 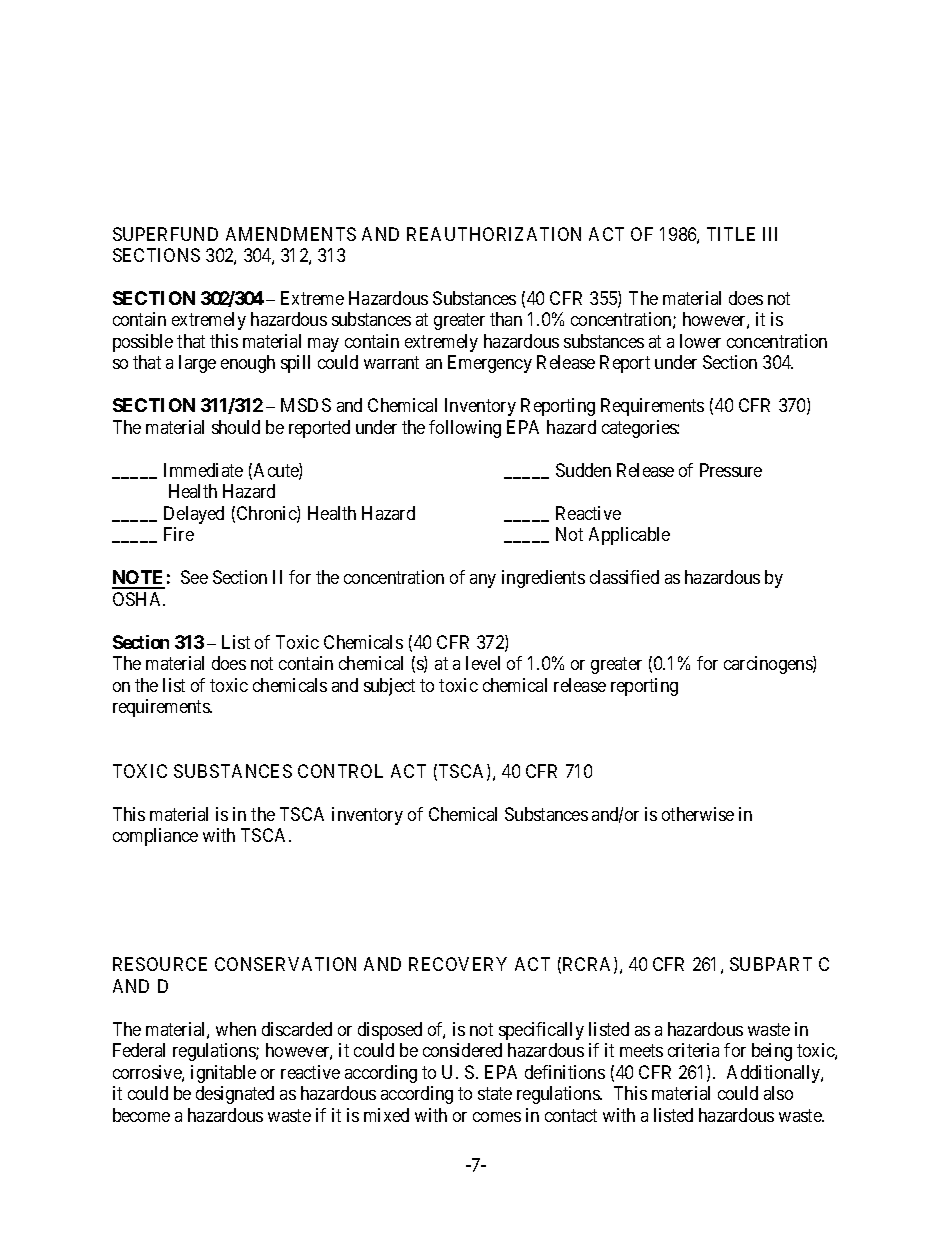 I want to click on compliance, so click(x=155, y=837).
